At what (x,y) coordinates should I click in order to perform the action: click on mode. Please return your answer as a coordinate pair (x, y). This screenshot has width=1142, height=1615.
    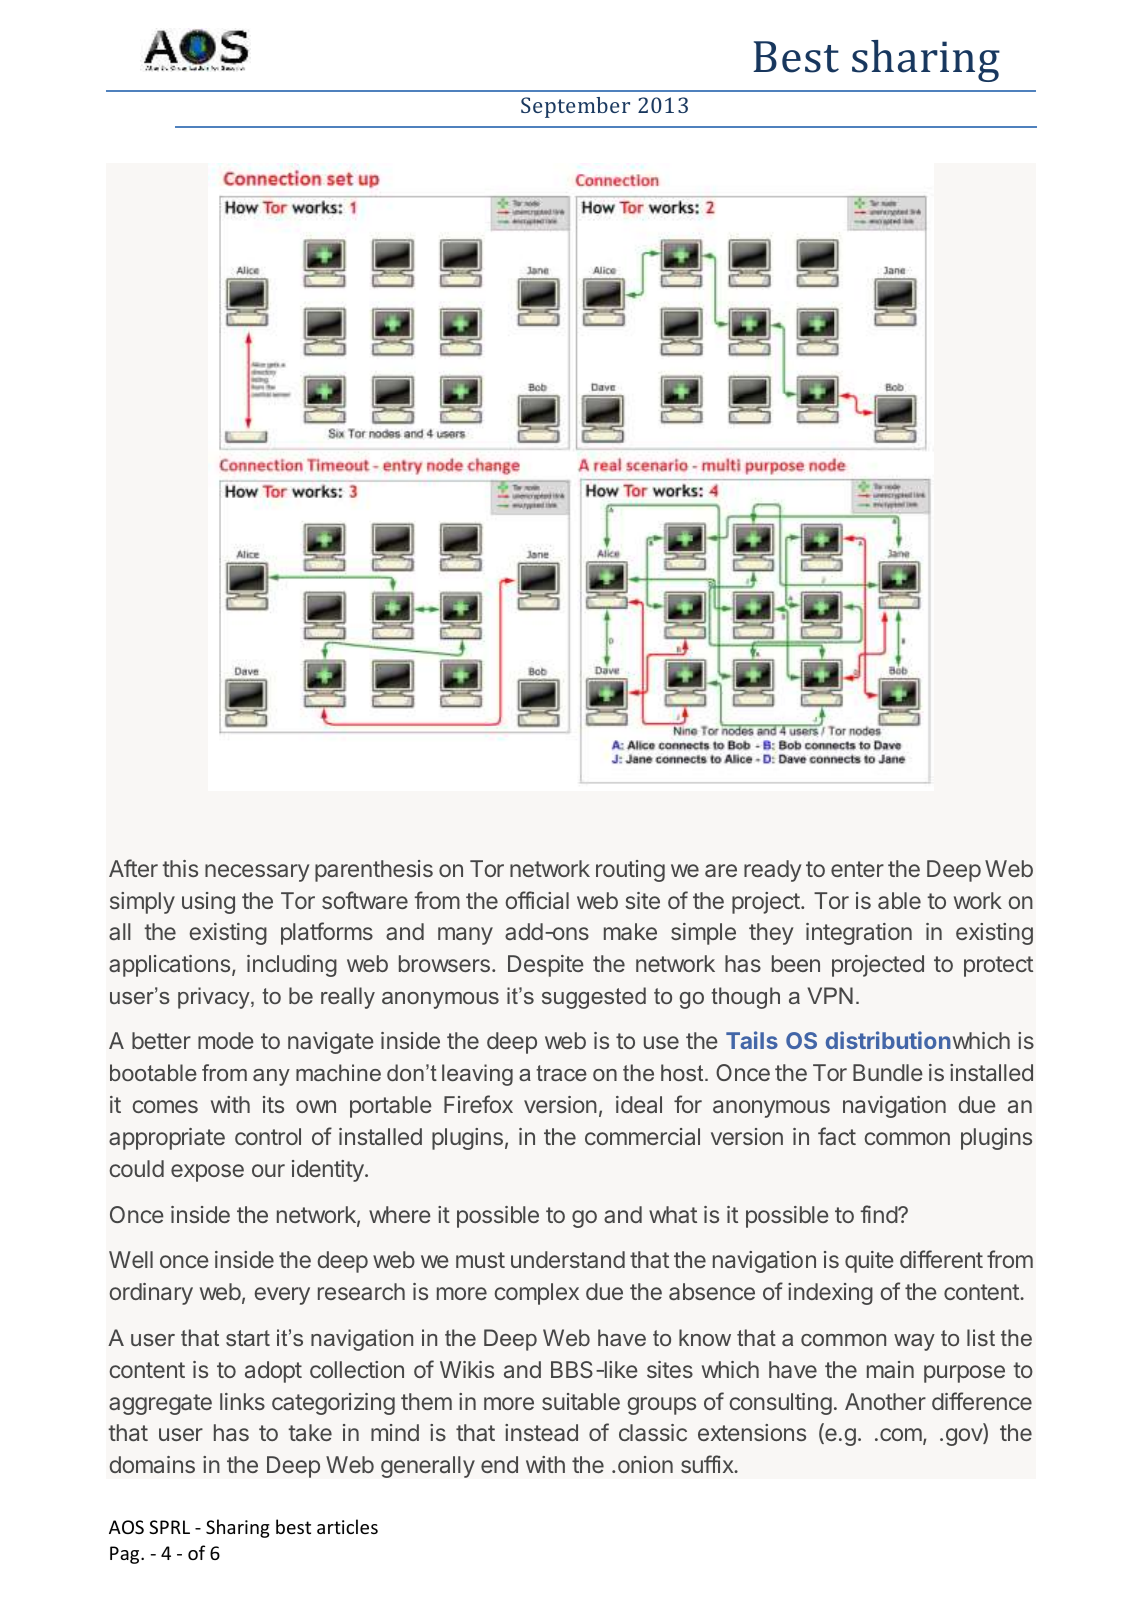
    Looking at the image, I should click on (226, 1040).
